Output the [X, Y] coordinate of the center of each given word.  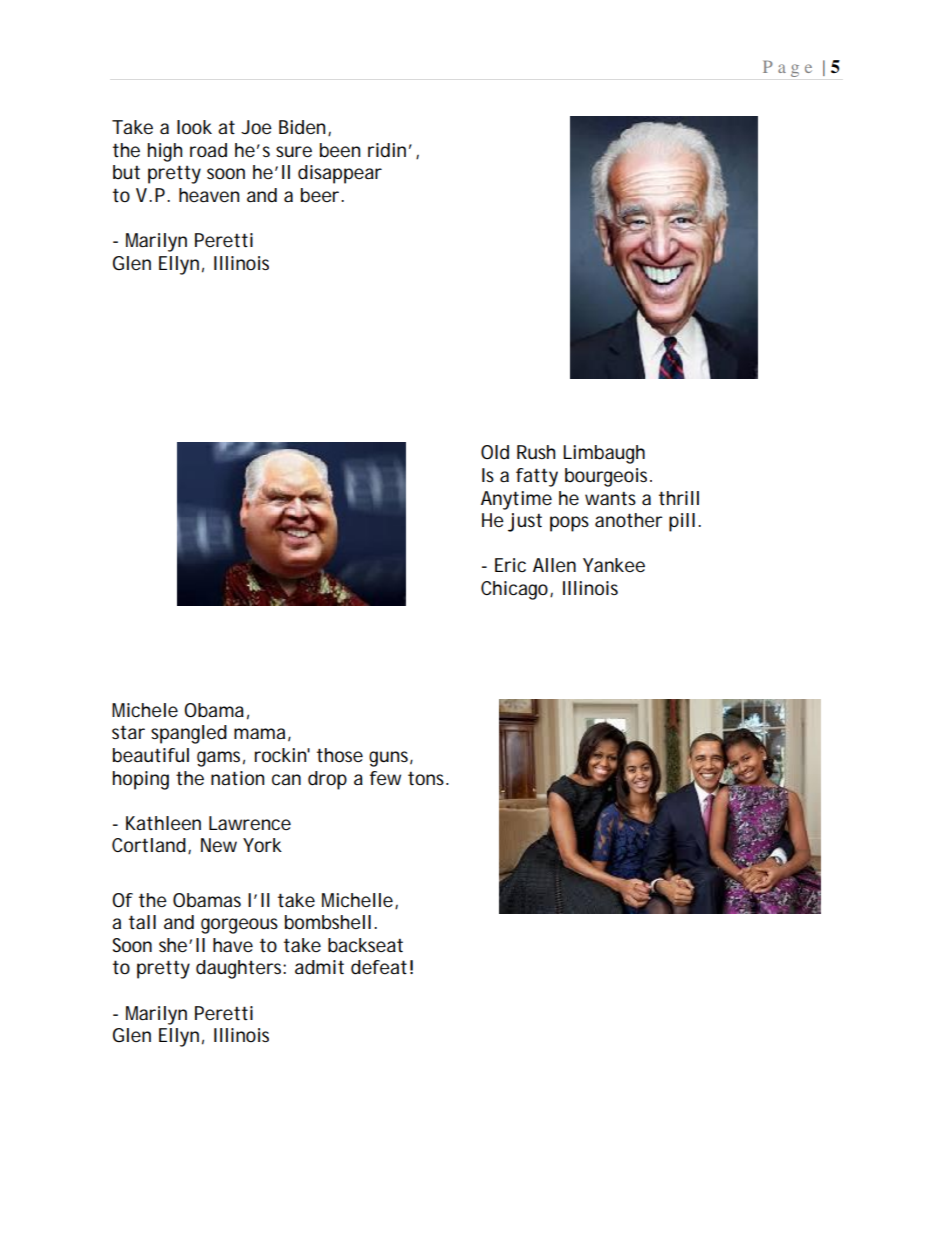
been [340, 150]
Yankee [614, 565]
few [385, 778]
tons [428, 778]
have [233, 945]
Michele [145, 710]
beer [321, 195]
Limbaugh [604, 454]
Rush [536, 452]
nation [237, 778]
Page [787, 68]
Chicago [516, 590]
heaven [209, 195]
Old [495, 452]
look [194, 127]
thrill [679, 498]
